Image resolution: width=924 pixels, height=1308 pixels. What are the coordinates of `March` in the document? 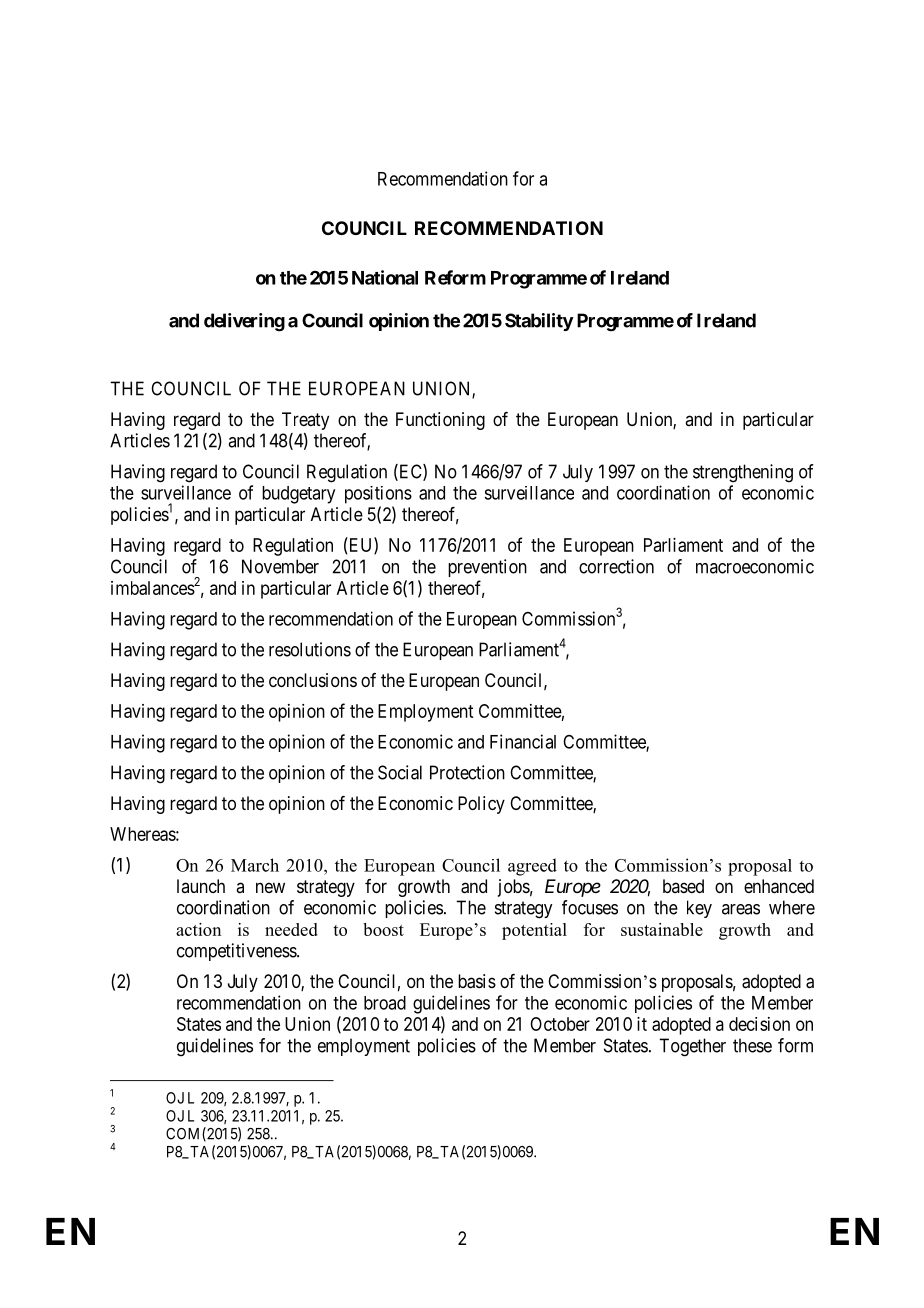 It's located at (255, 865).
